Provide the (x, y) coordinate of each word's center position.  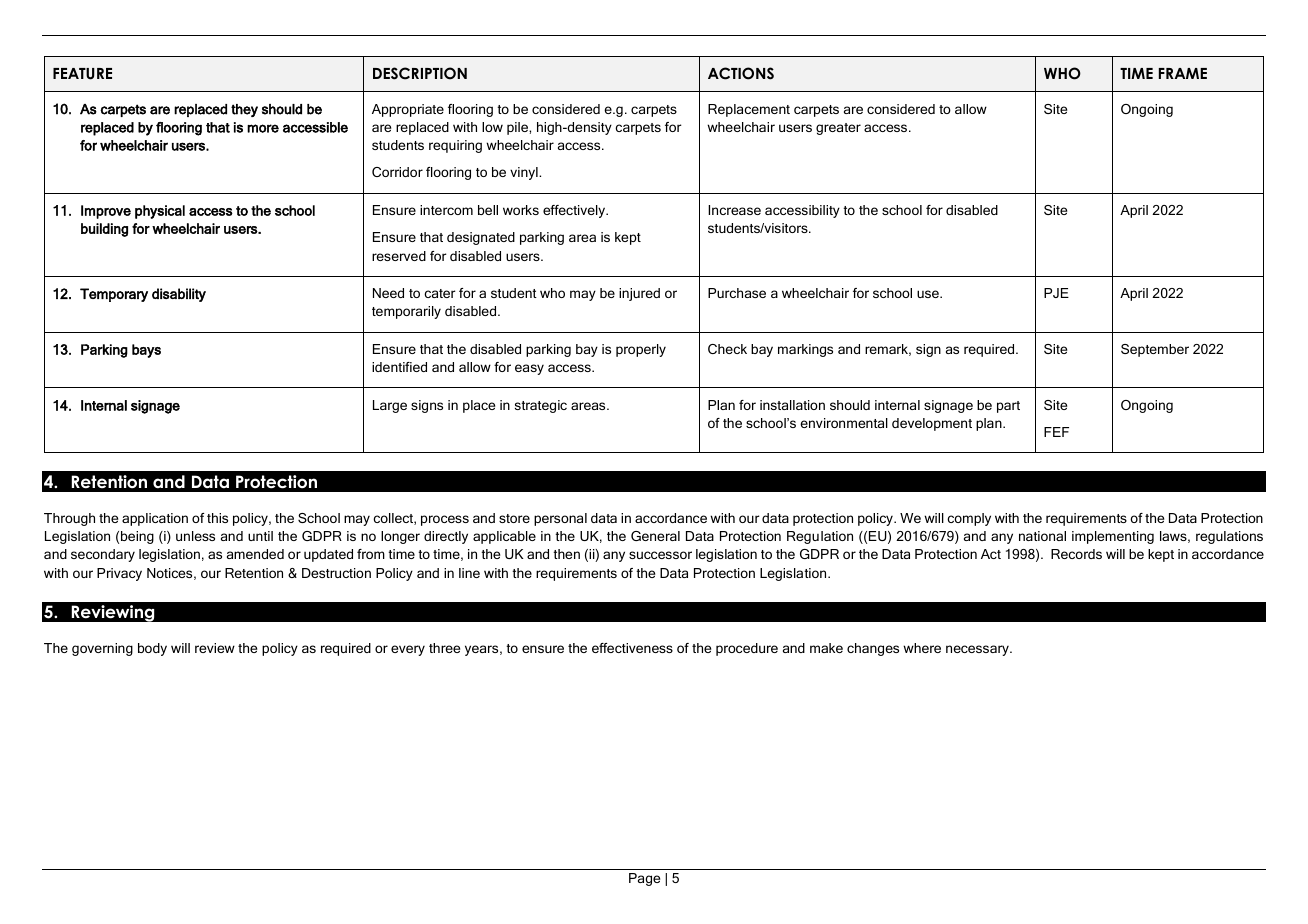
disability (179, 295)
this (217, 518)
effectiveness (632, 648)
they (244, 110)
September (1155, 350)
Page (644, 879)
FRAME (1183, 73)
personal (560, 519)
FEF (1056, 432)
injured (639, 294)
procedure (747, 649)
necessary (978, 650)
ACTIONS (741, 73)
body (152, 649)
